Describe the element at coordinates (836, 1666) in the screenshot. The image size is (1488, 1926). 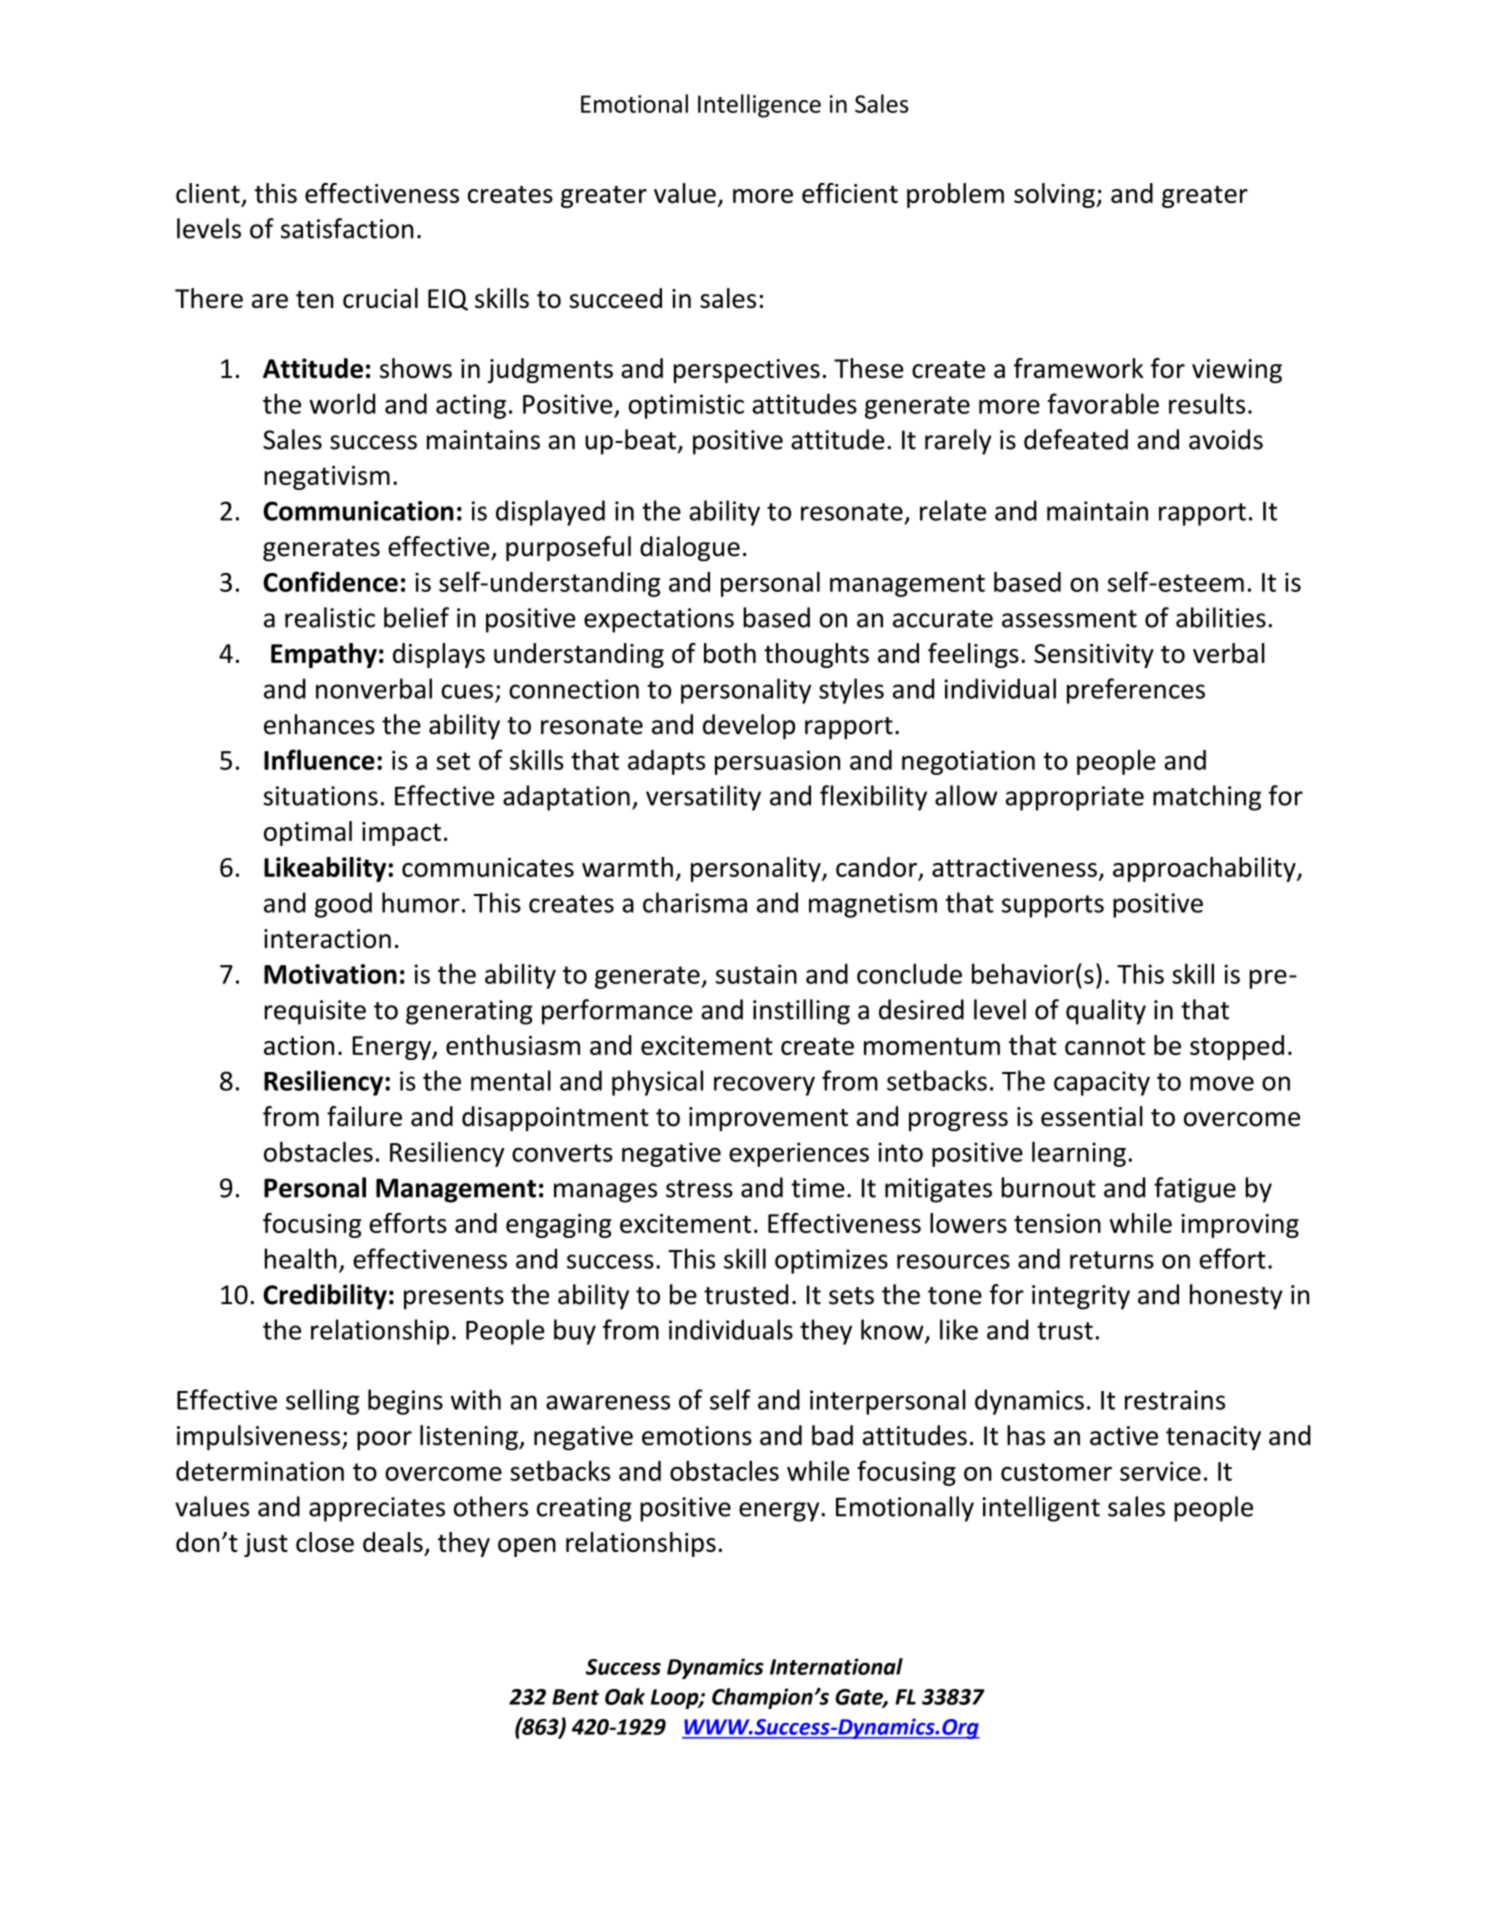
I see `International` at that location.
